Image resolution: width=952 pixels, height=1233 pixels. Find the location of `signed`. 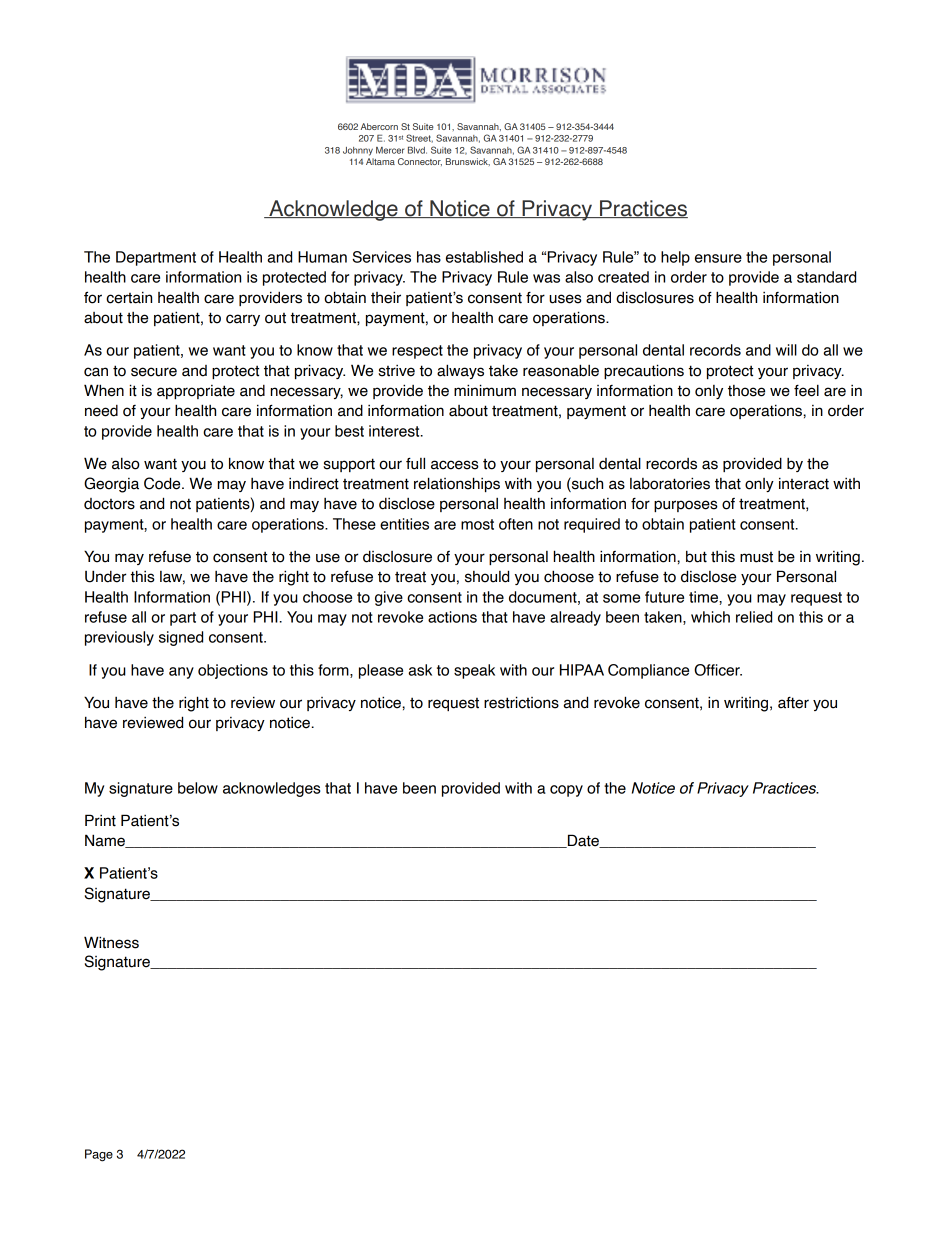

signed is located at coordinates (181, 638).
